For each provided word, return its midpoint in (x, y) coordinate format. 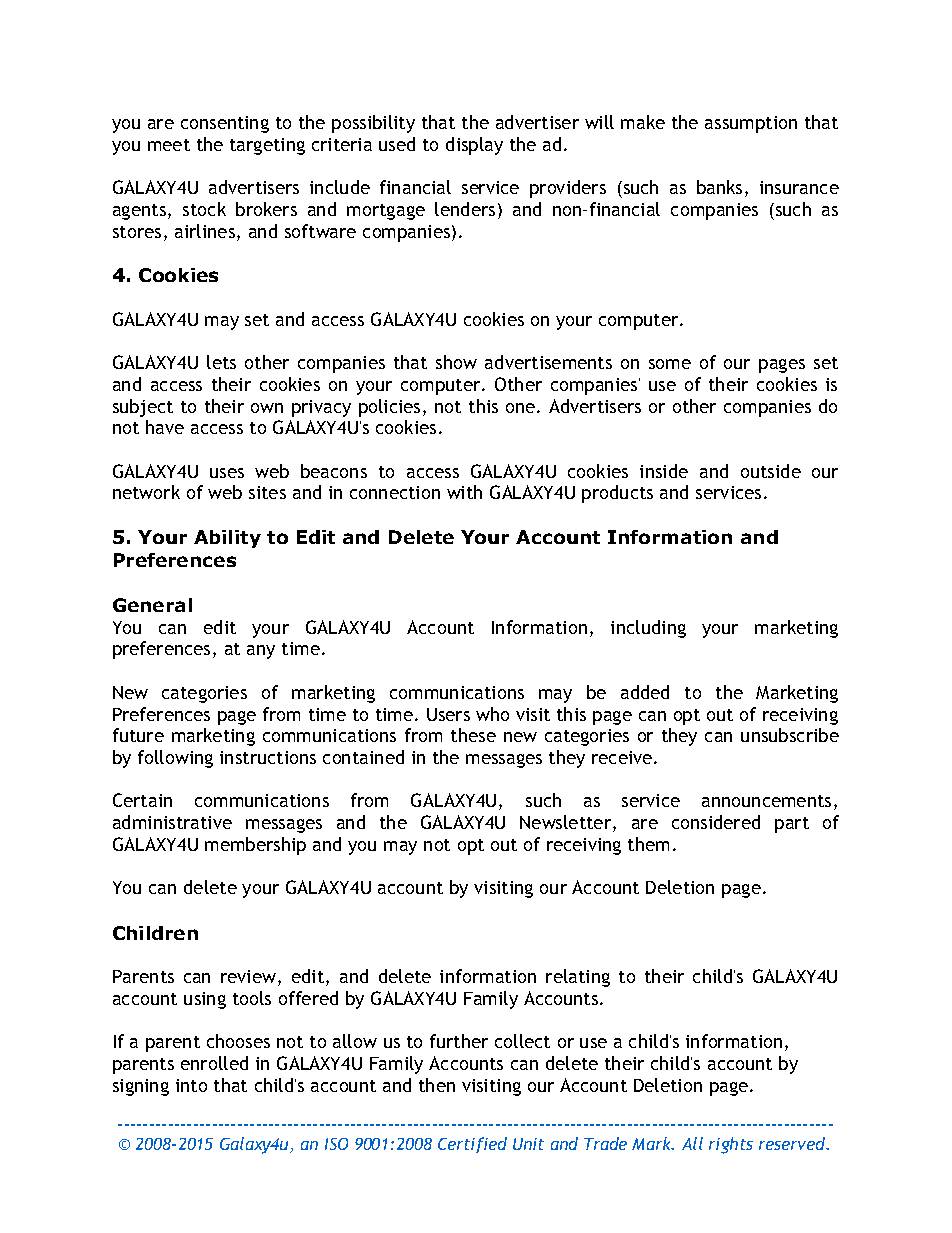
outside (771, 471)
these (473, 735)
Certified (472, 1145)
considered (716, 822)
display (474, 146)
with (464, 492)
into (191, 1085)
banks (719, 187)
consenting (225, 124)
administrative (172, 822)
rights (731, 1145)
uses (227, 473)
